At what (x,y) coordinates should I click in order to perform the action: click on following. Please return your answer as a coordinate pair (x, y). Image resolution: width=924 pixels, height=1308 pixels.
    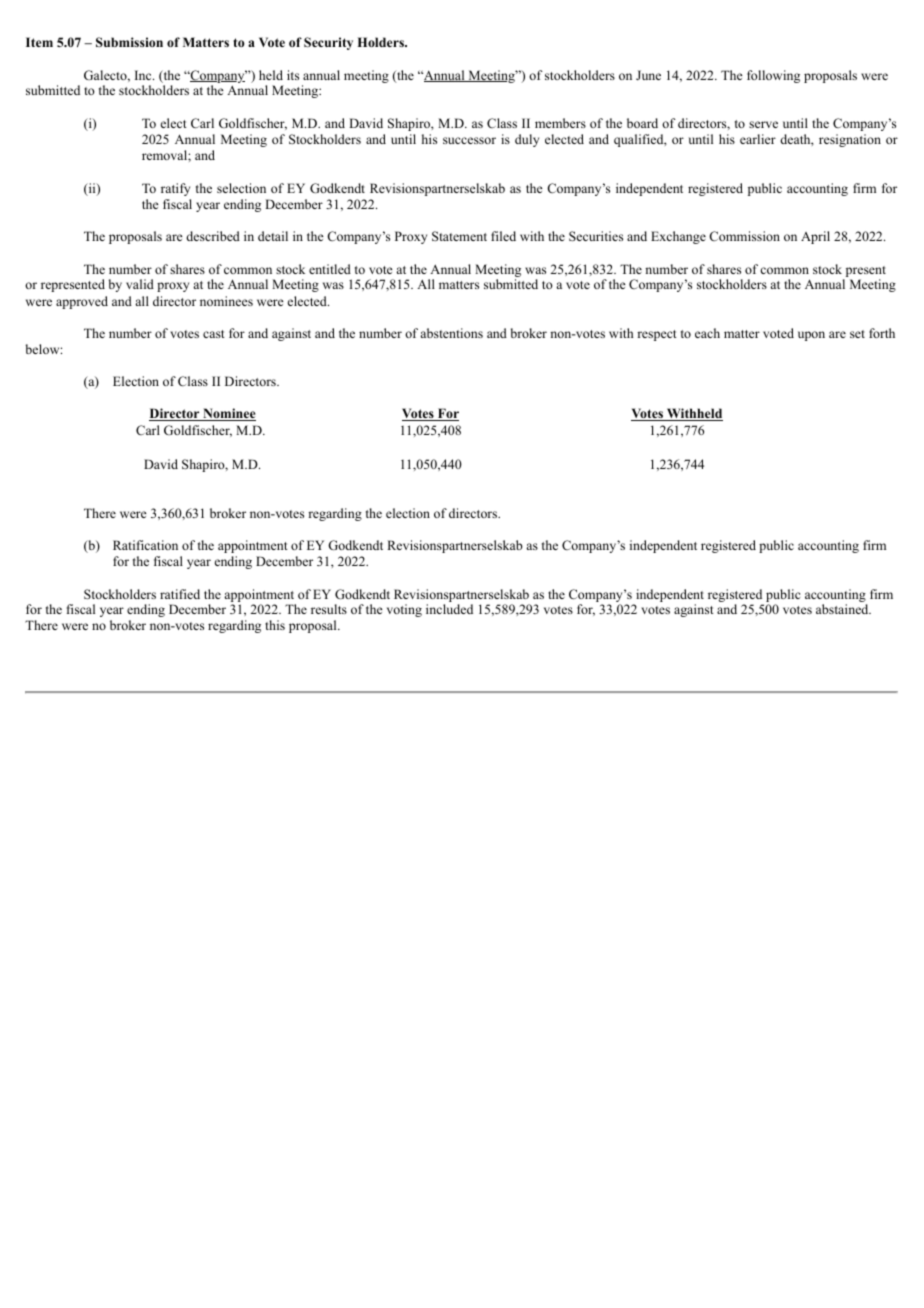
    Looking at the image, I should click on (773, 76).
